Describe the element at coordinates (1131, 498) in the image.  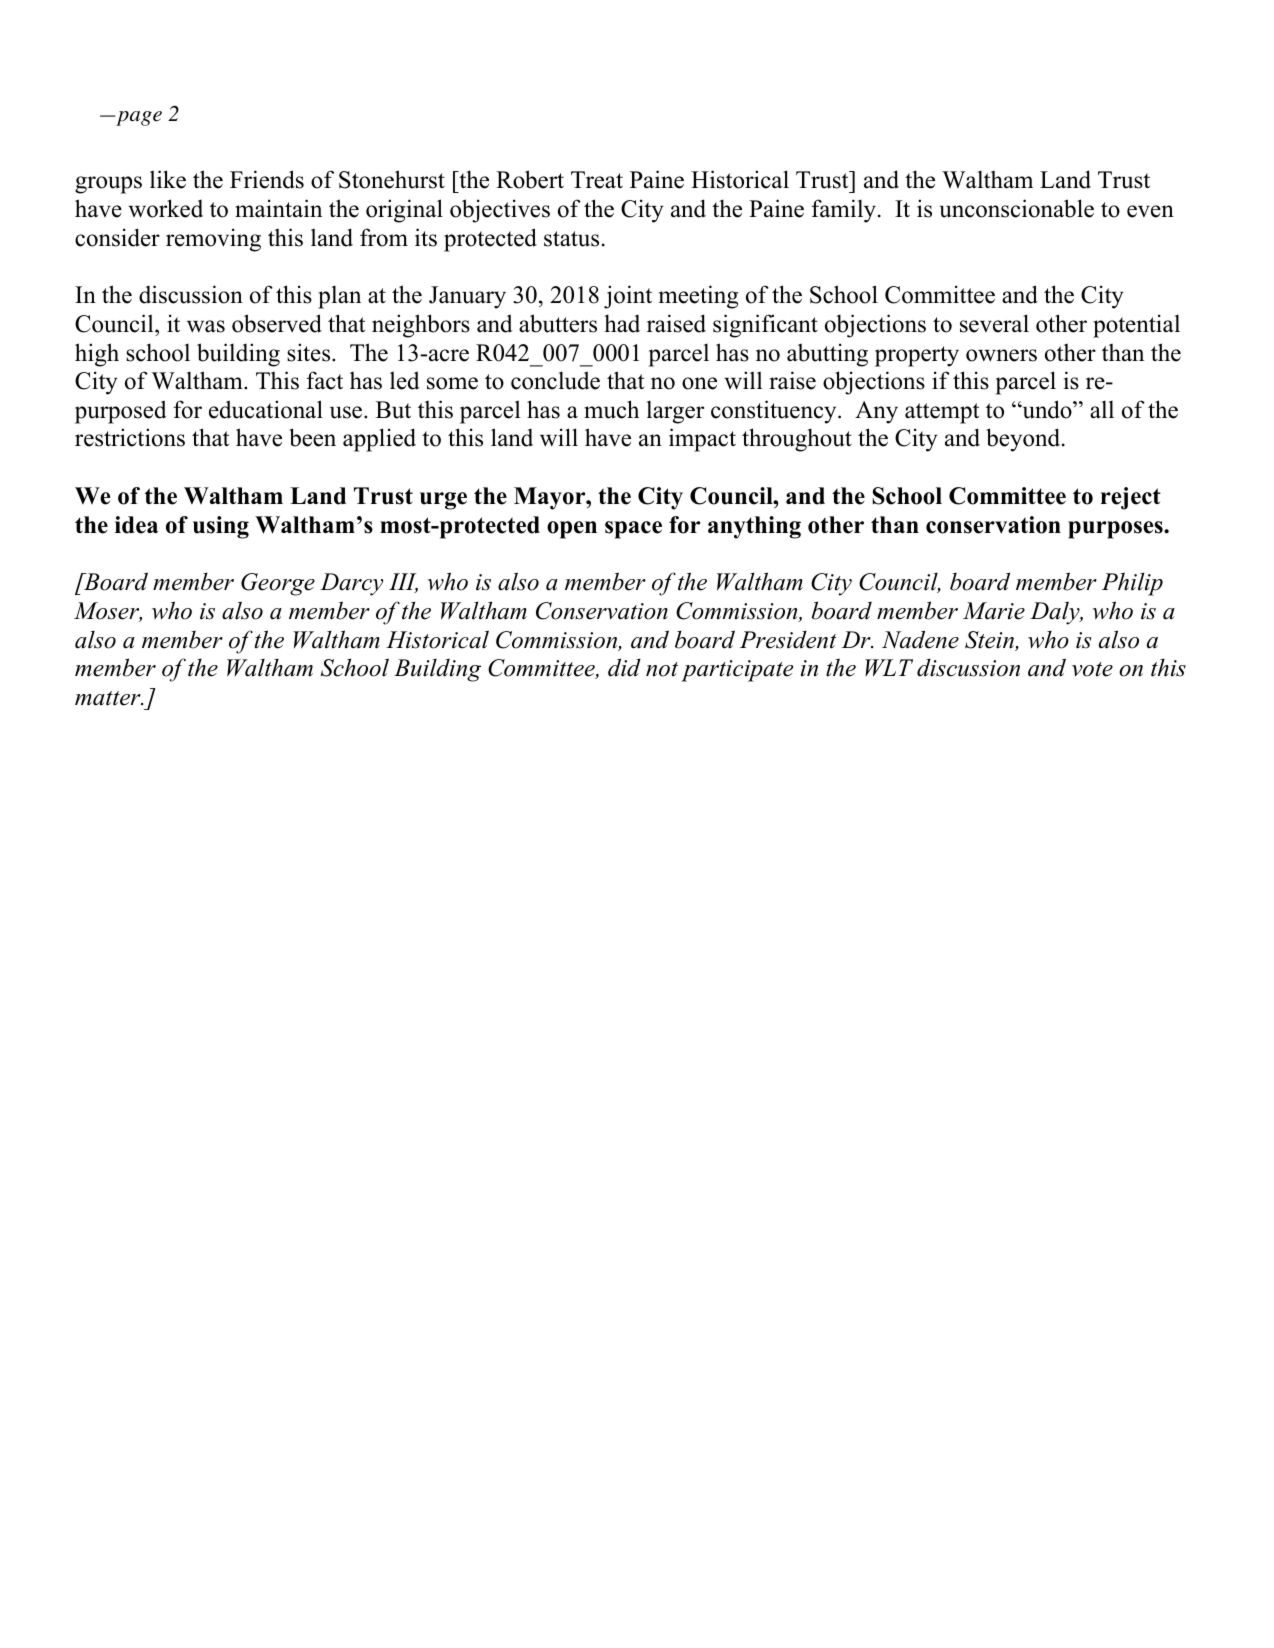
I see `reject` at that location.
